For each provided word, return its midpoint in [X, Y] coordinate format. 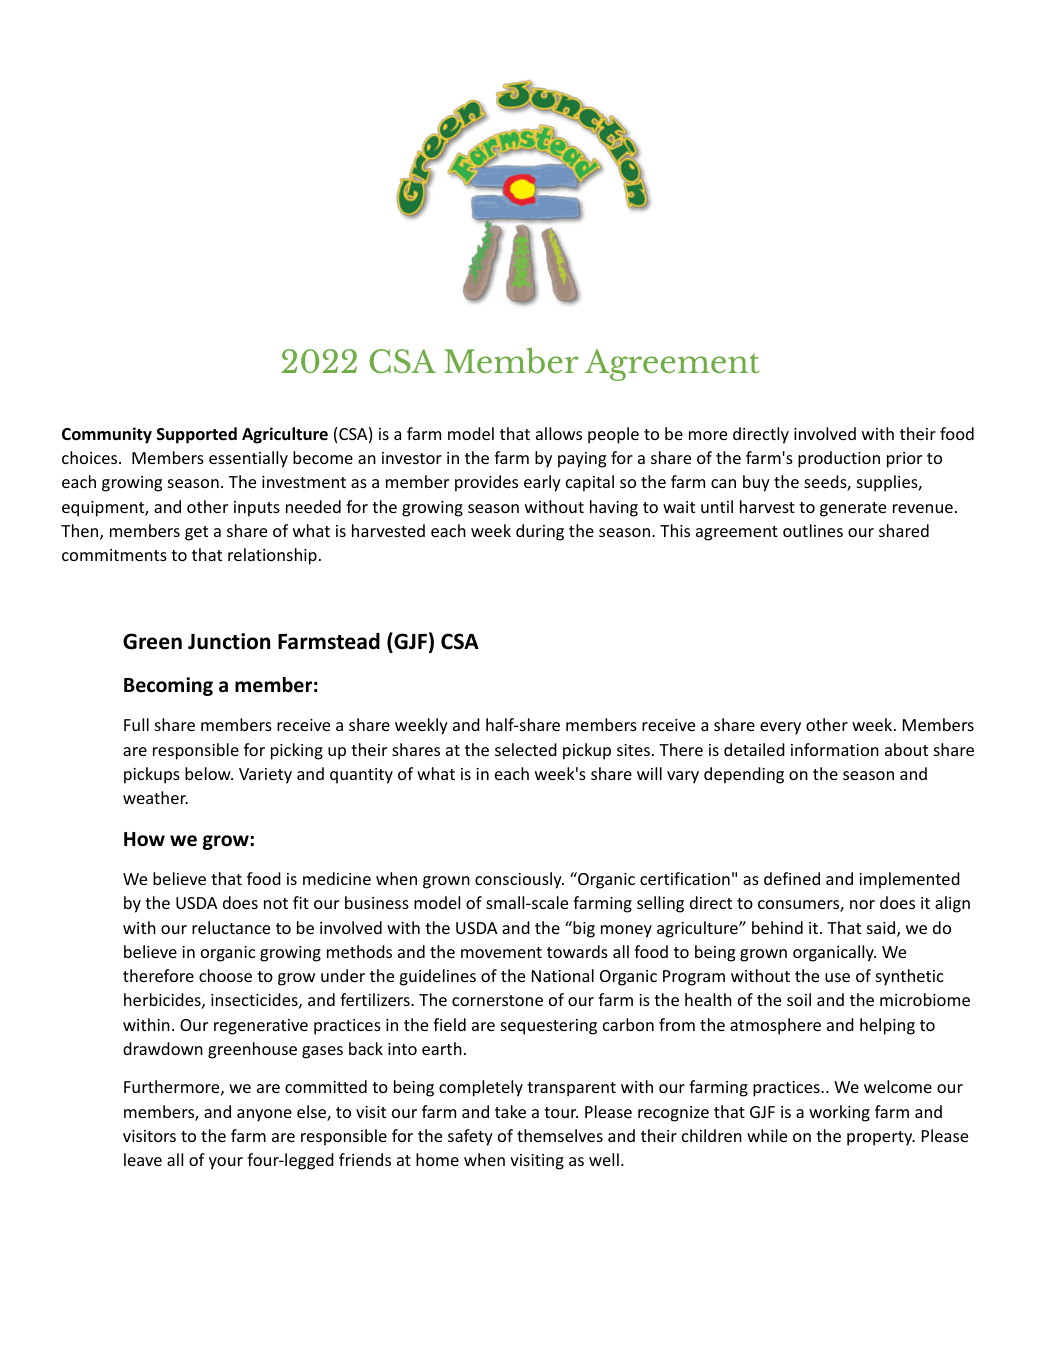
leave [143, 1159]
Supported [197, 435]
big [583, 929]
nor [862, 904]
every [780, 728]
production [839, 459]
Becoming [168, 686]
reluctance [231, 927]
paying [582, 460]
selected [526, 749]
